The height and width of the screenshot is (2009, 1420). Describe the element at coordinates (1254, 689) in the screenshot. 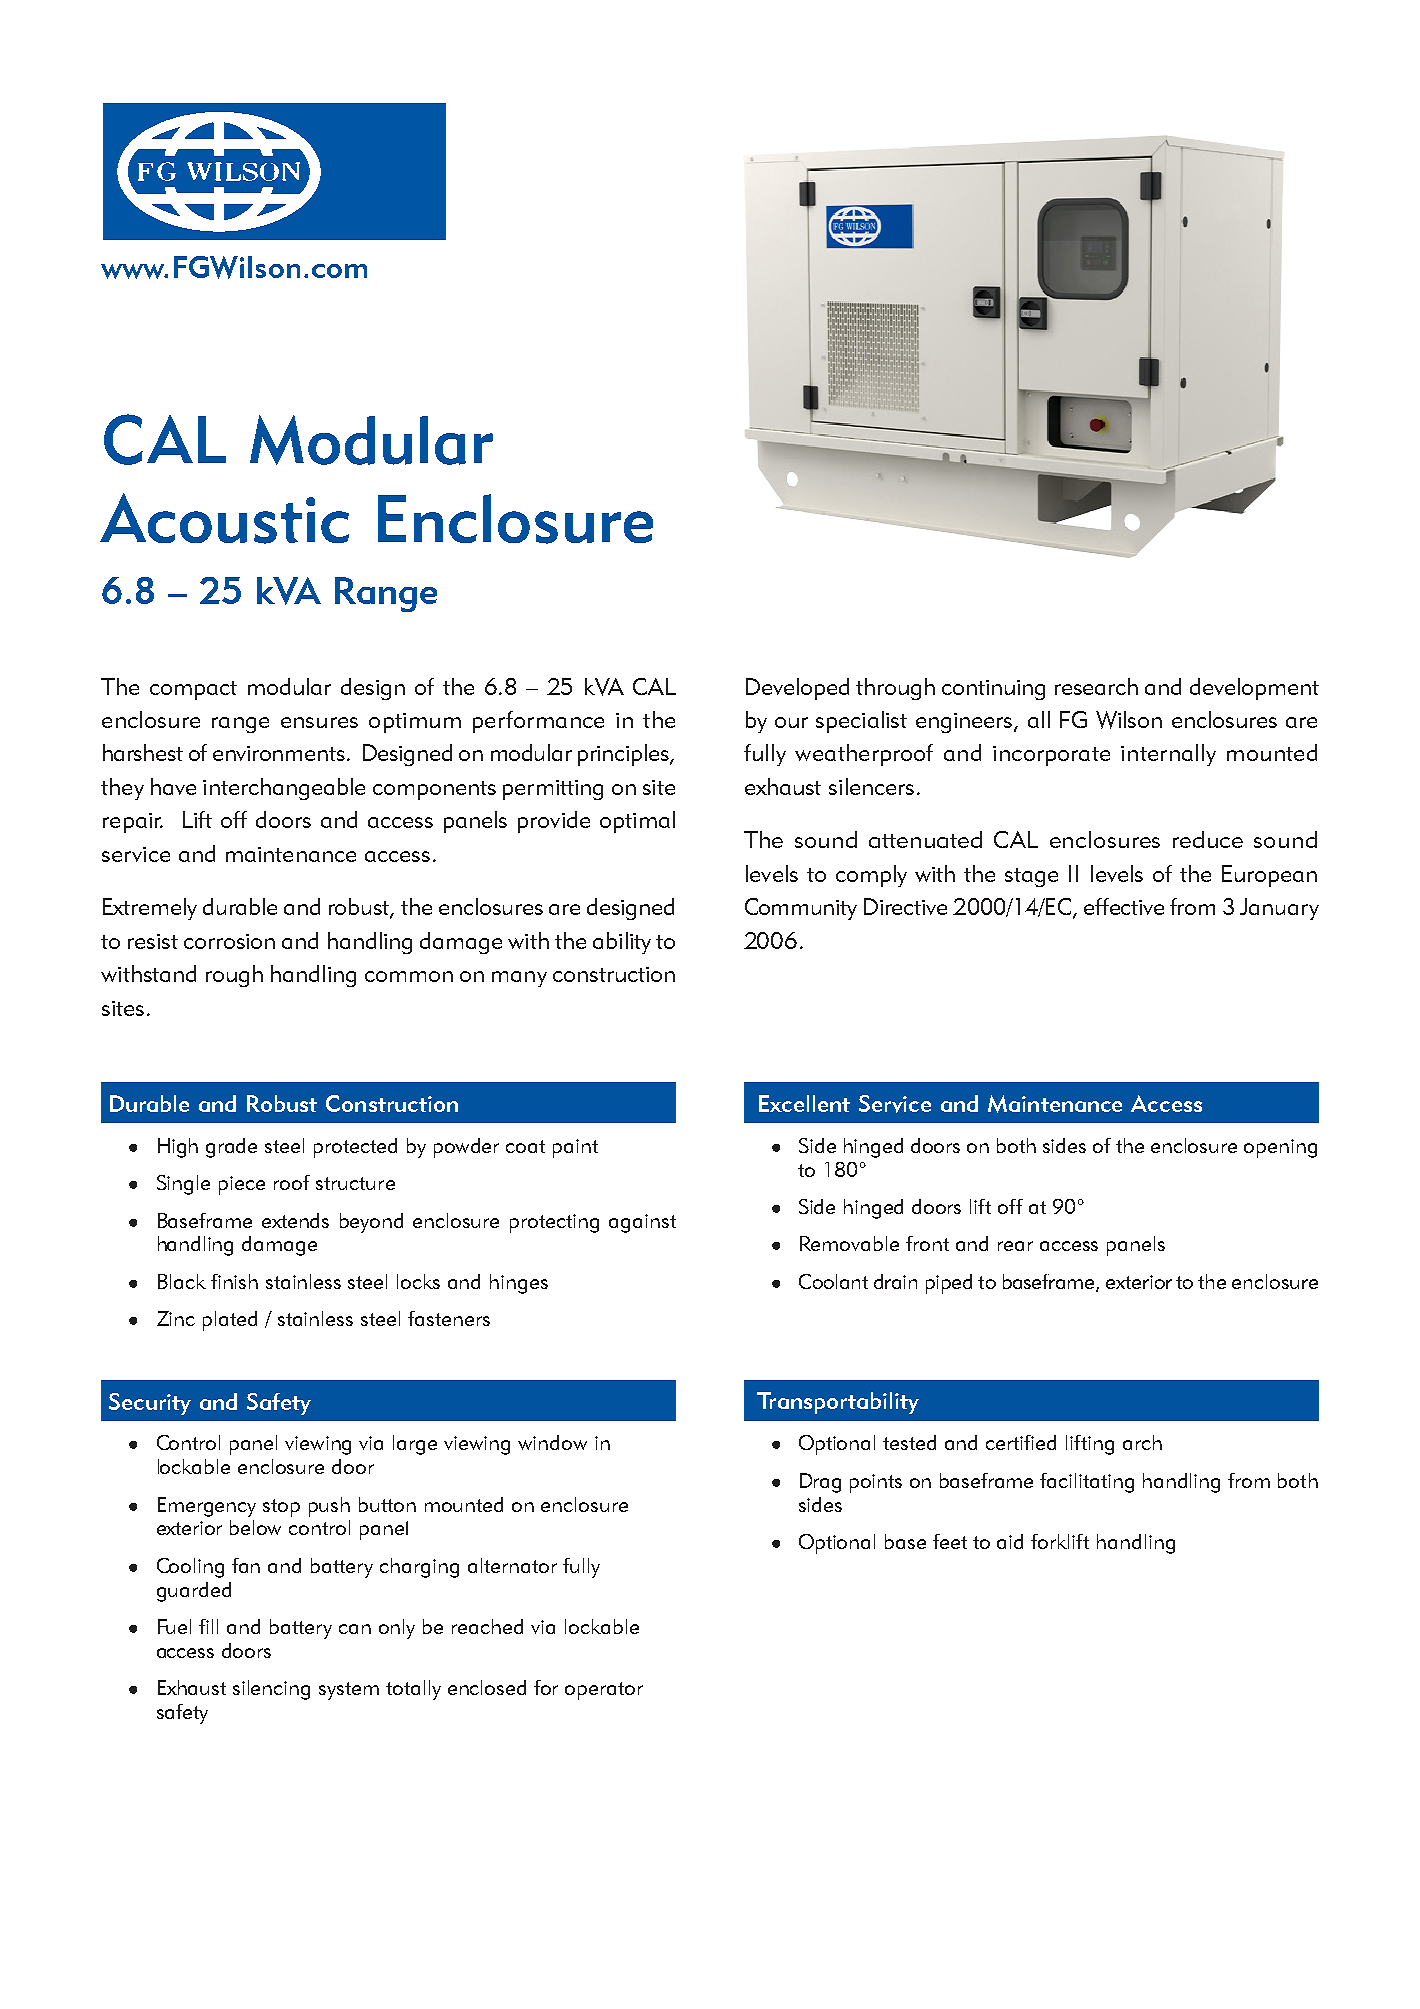

I see `development` at that location.
